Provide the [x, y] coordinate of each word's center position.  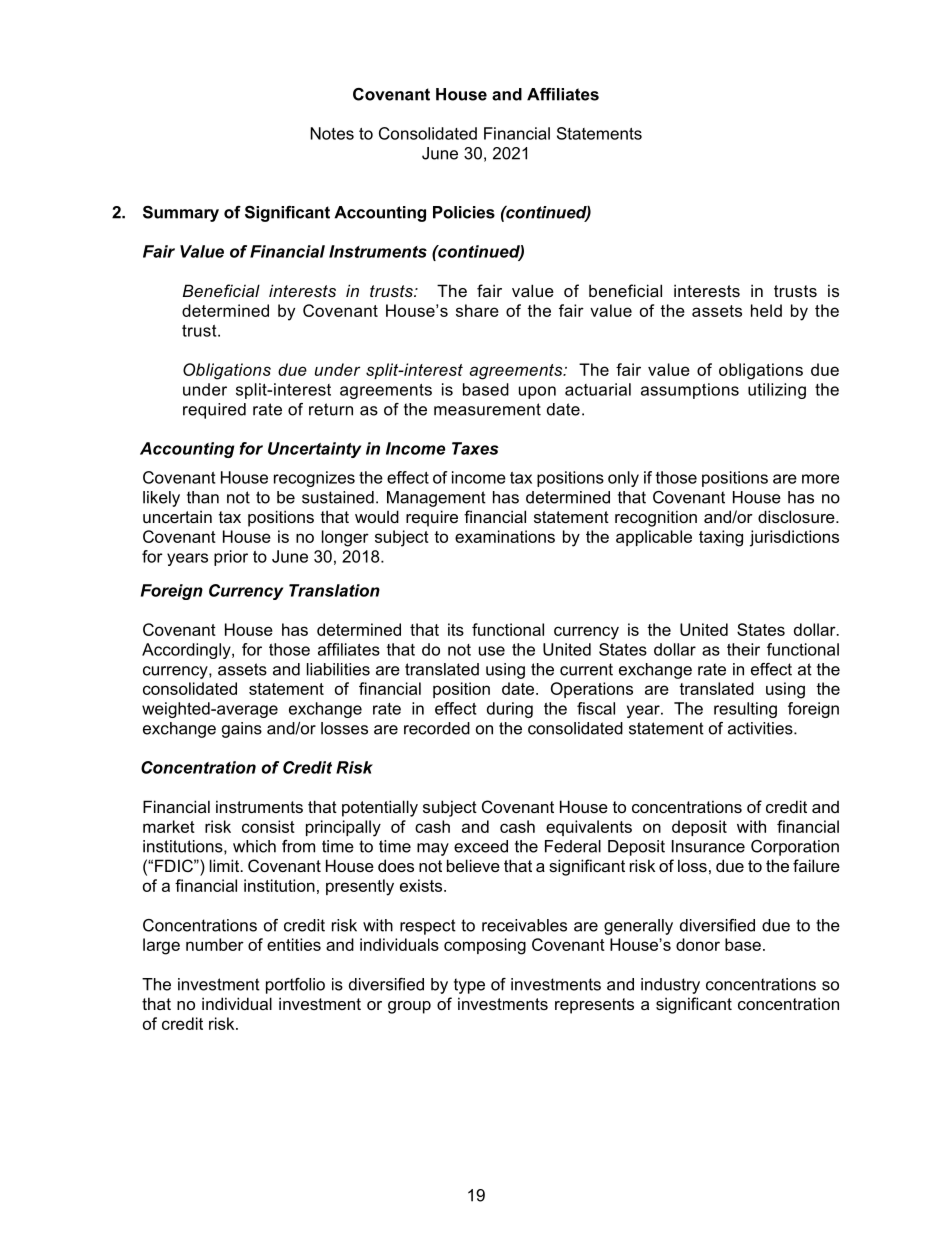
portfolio [295, 986]
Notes [332, 133]
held [766, 310]
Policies [464, 212]
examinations [505, 536]
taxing [721, 538]
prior [231, 558]
